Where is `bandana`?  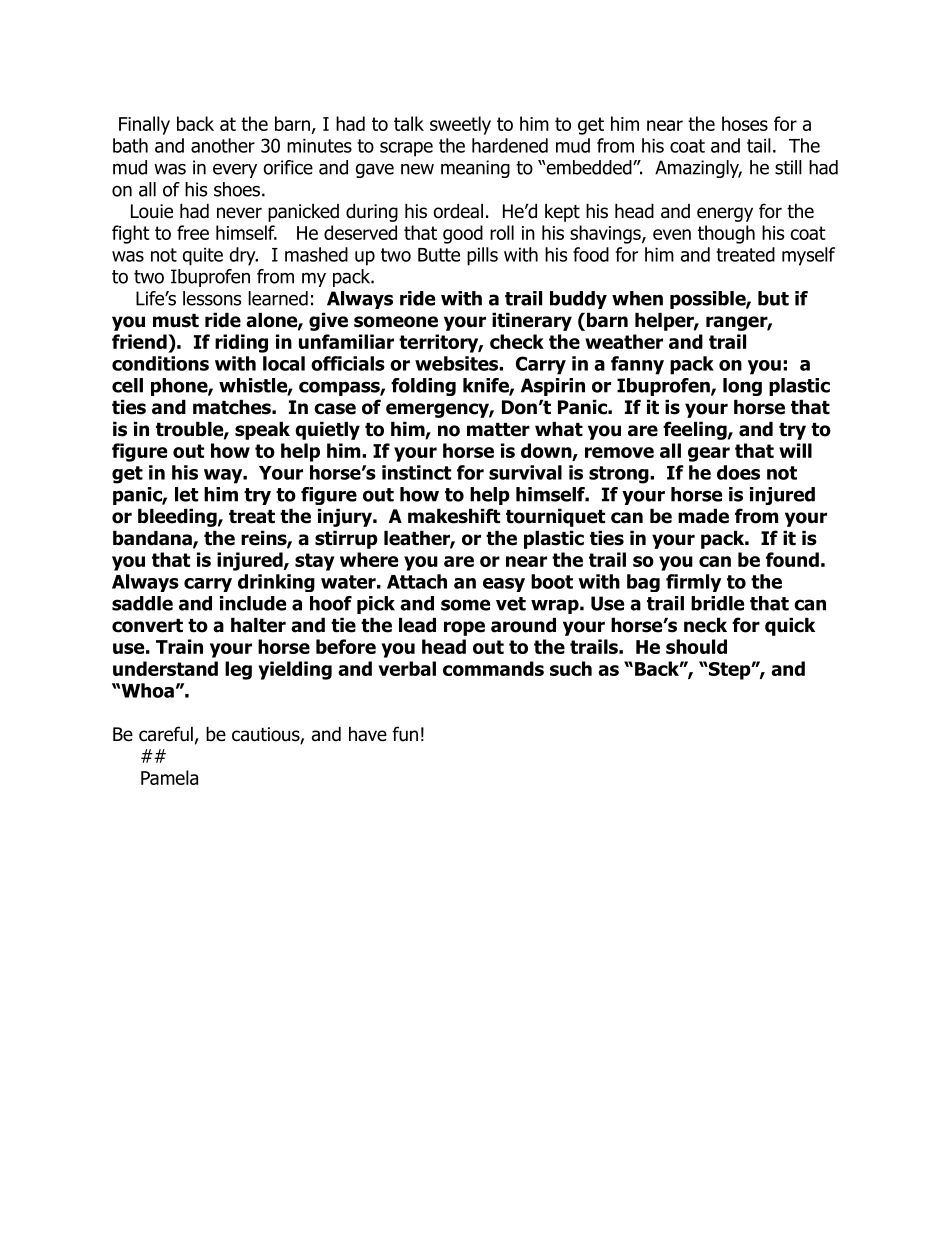 bandana is located at coordinates (153, 539).
